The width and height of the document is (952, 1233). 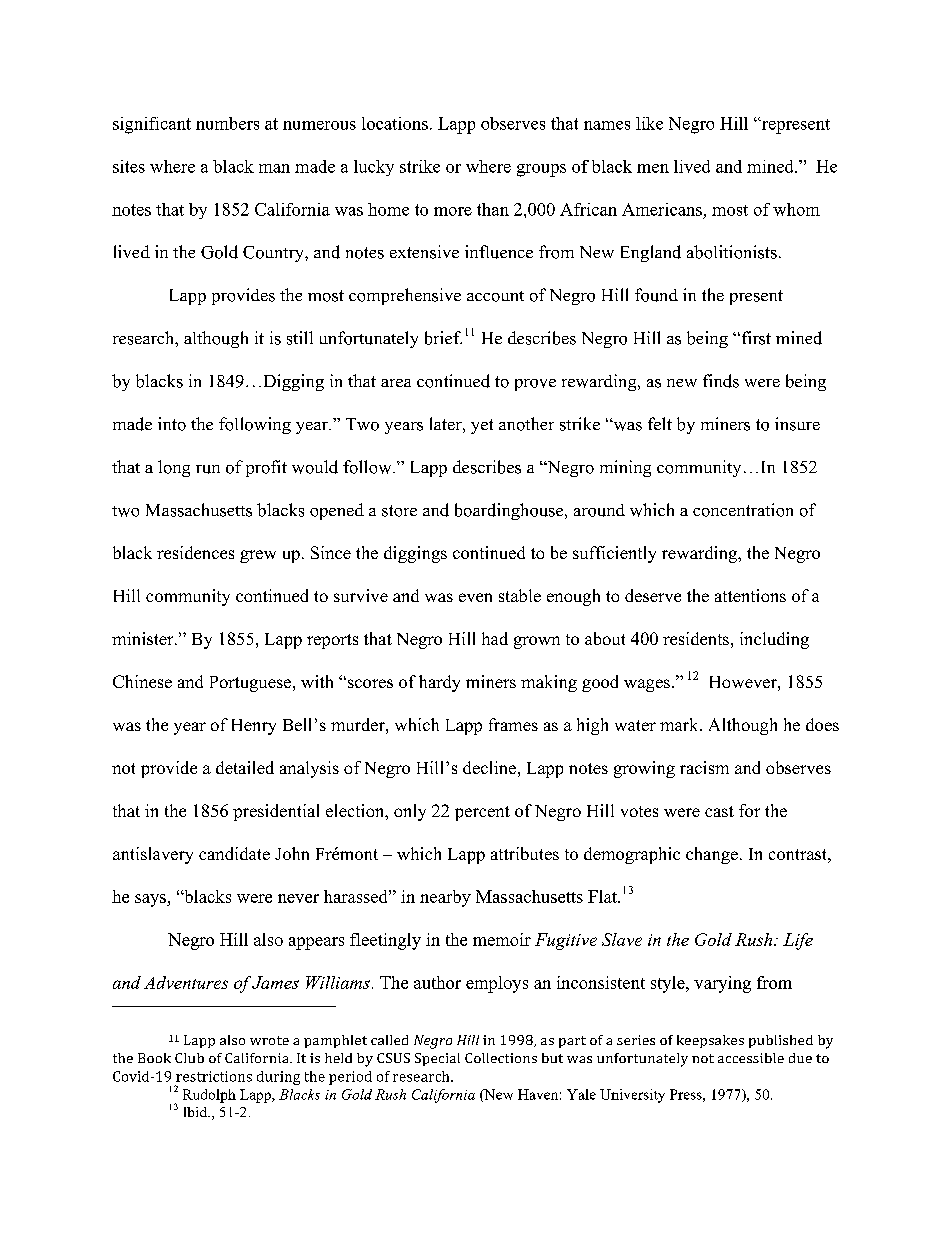 I want to click on groups, so click(x=541, y=170).
